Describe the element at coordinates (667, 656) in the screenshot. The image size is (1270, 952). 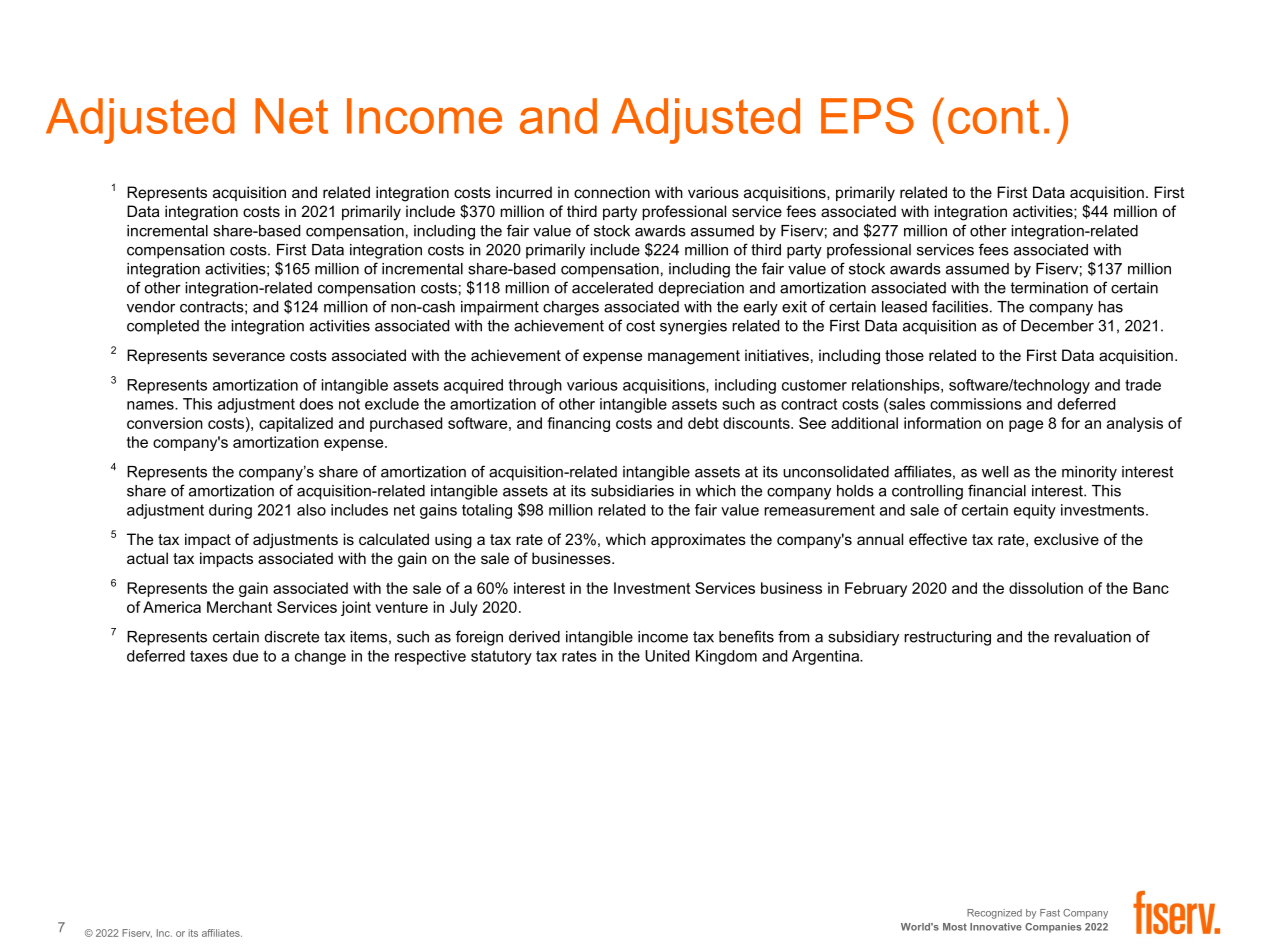
I see `United` at that location.
